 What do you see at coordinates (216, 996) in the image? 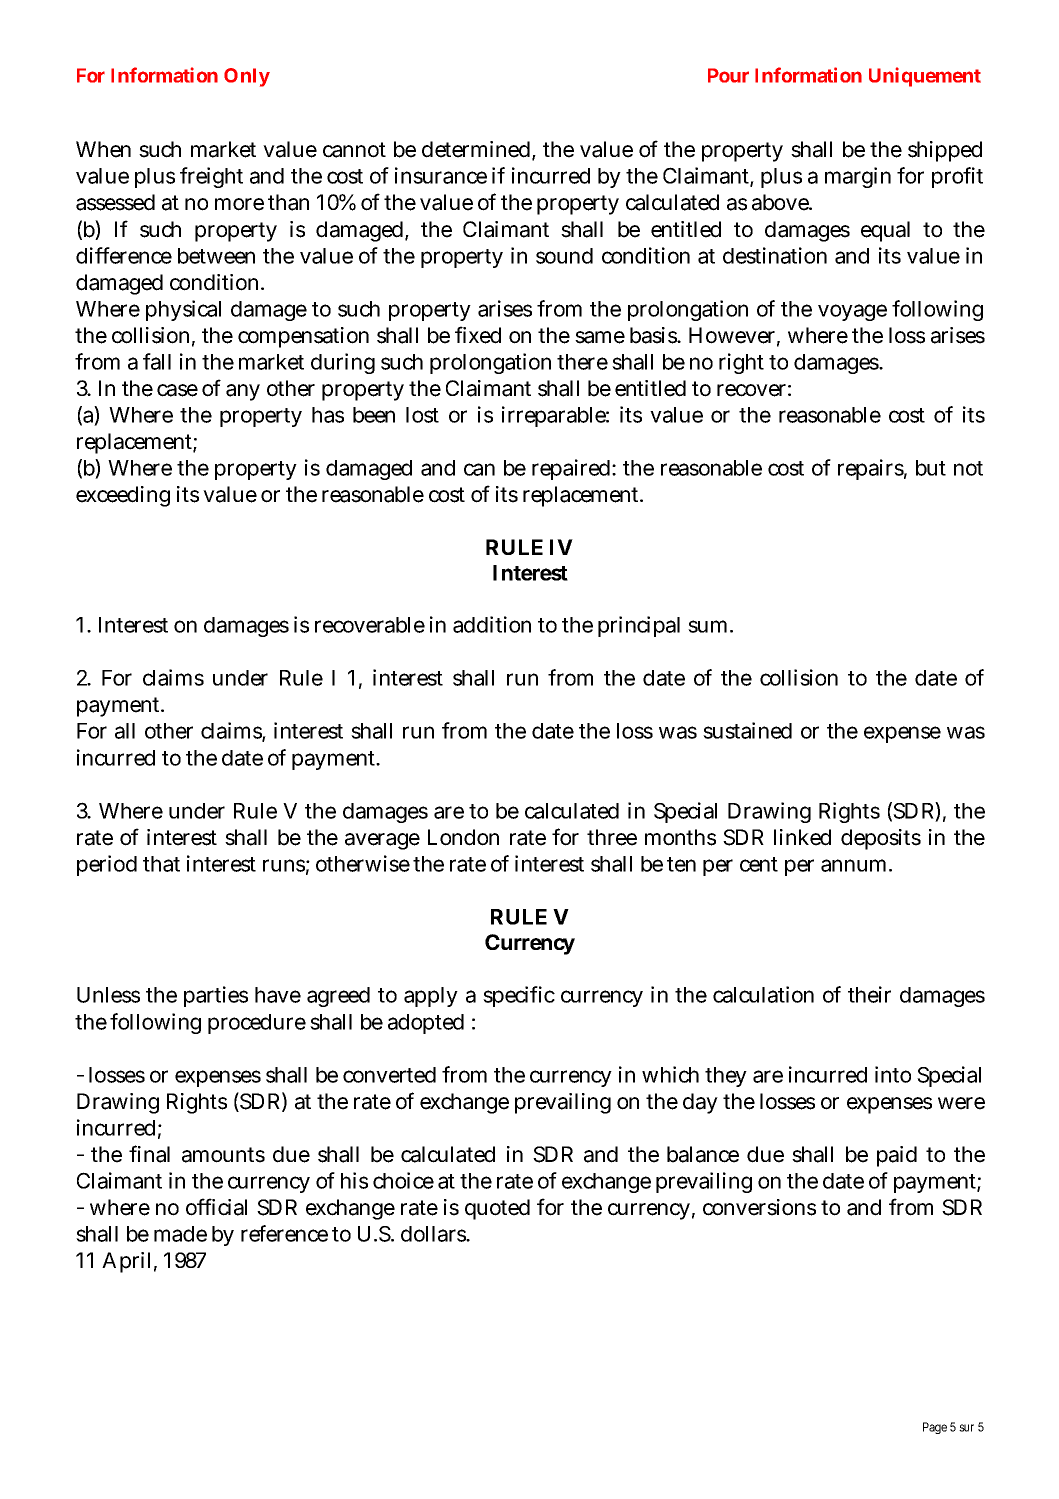
I see `parties` at bounding box center [216, 996].
